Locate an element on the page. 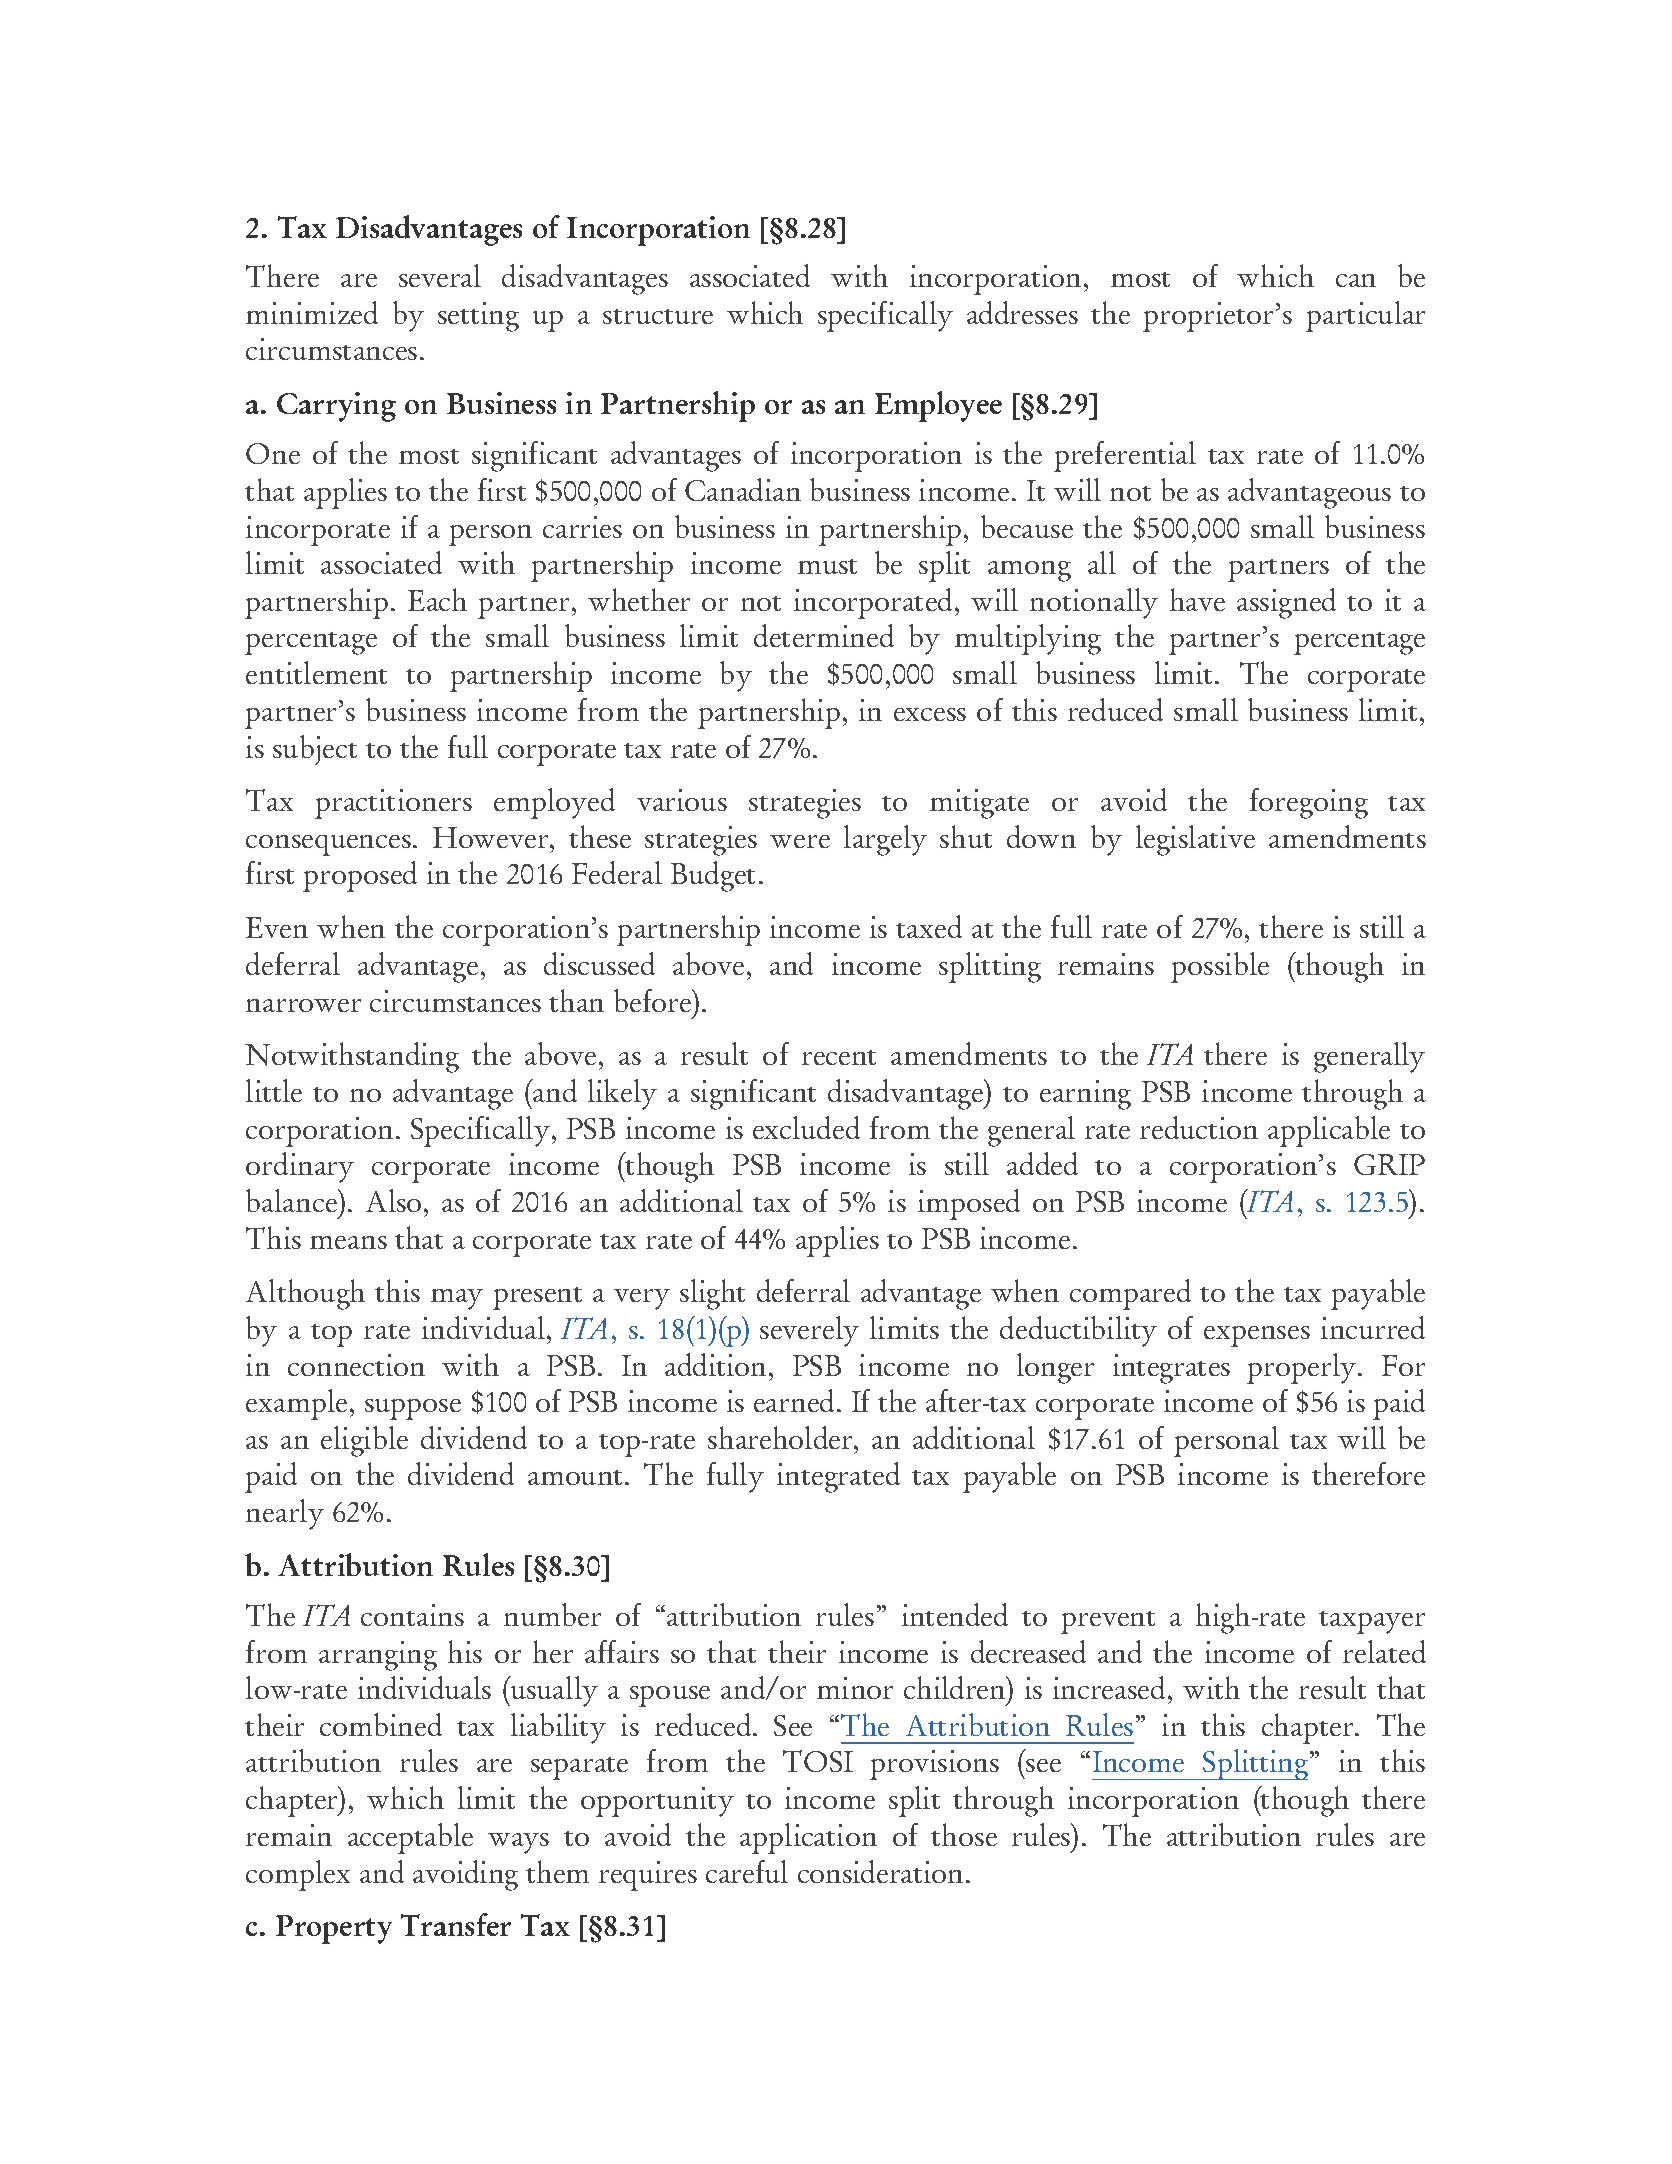 The image size is (1672, 2164). expenses is located at coordinates (1257, 1336).
